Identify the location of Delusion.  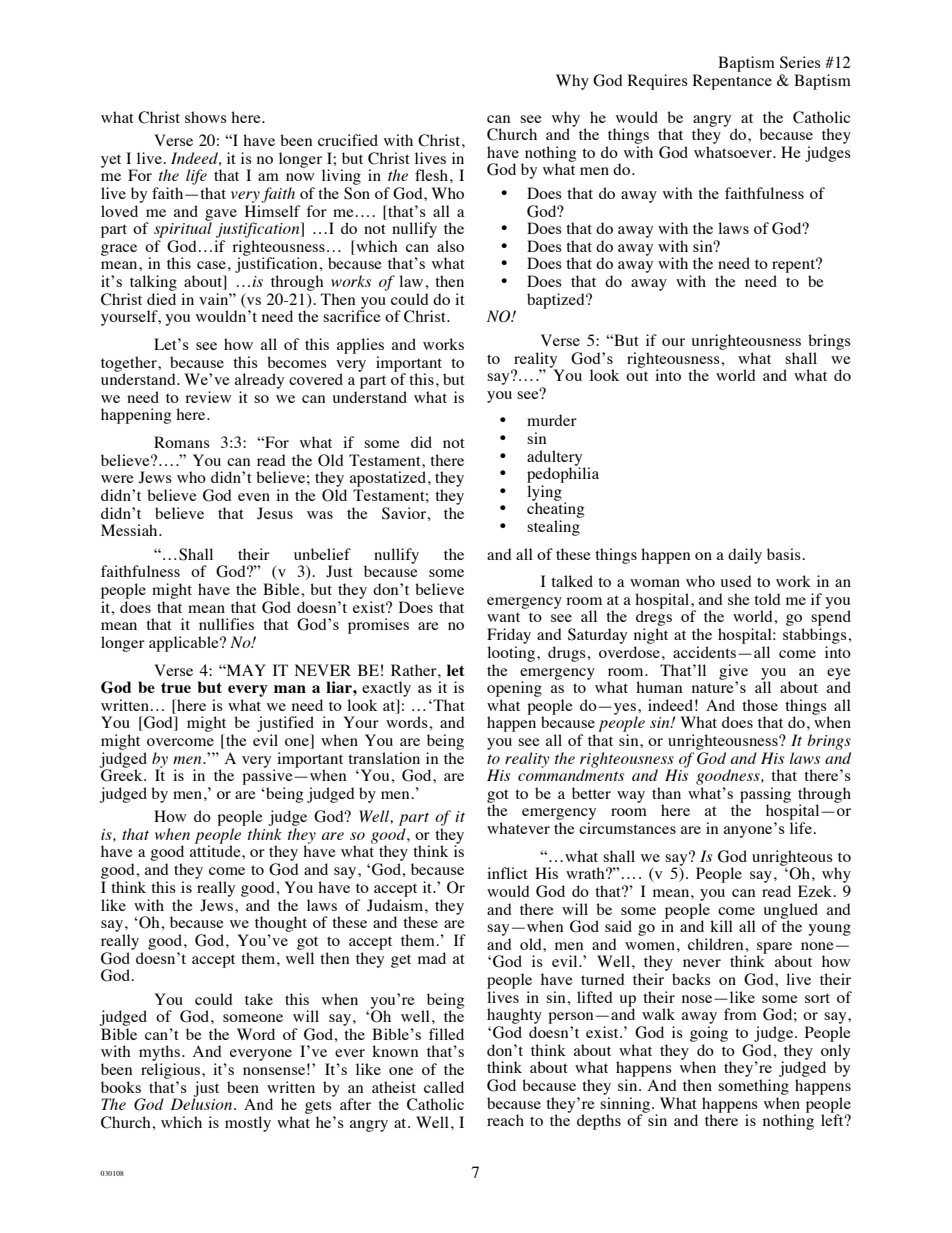
(203, 1104).
